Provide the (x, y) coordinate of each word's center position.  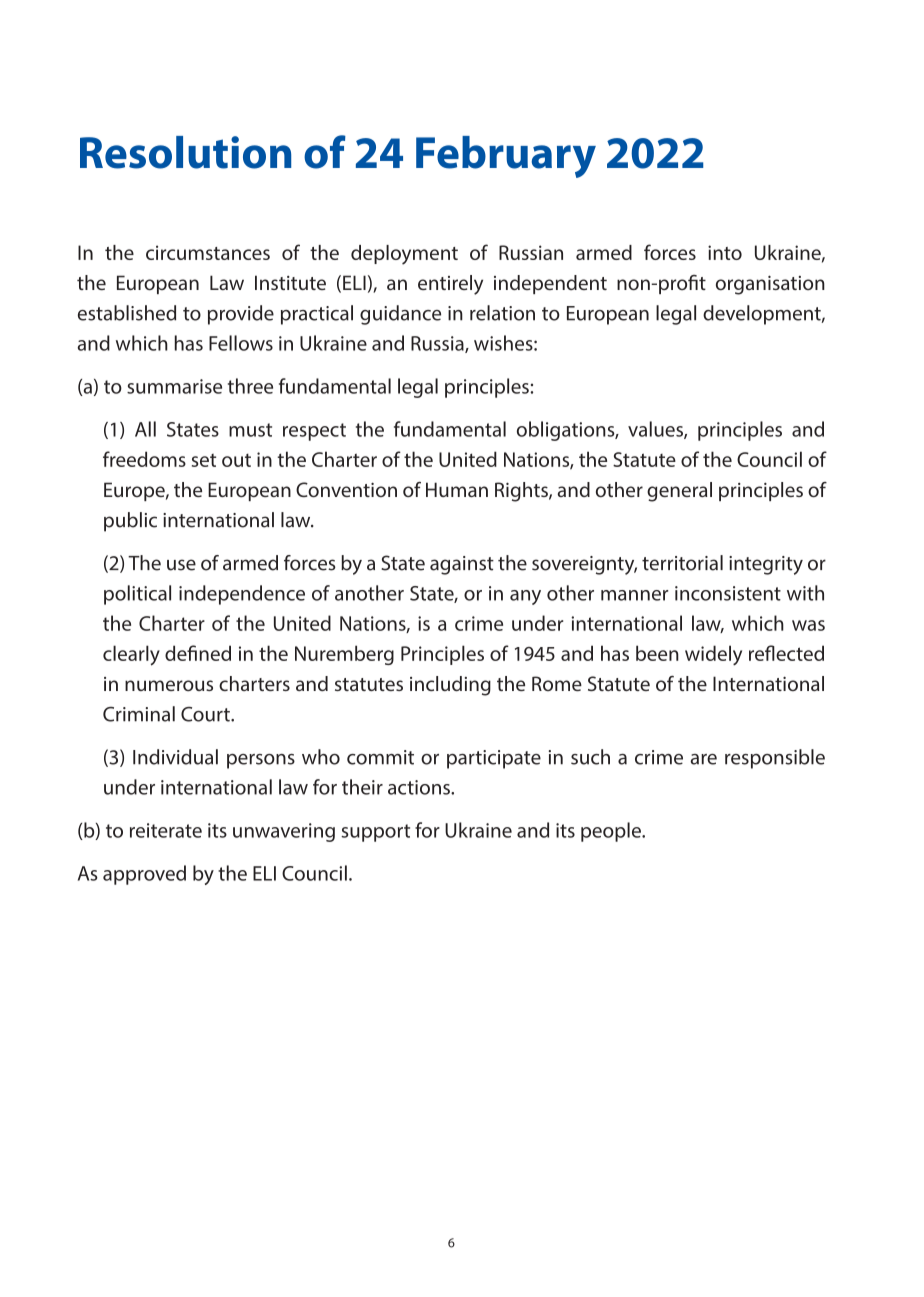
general (679, 492)
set (204, 460)
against (462, 565)
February (506, 157)
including (450, 686)
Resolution (185, 152)
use (181, 565)
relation (502, 313)
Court (206, 714)
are (703, 759)
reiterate (166, 830)
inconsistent (728, 593)
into (725, 252)
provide (241, 315)
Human (457, 489)
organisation (770, 285)
